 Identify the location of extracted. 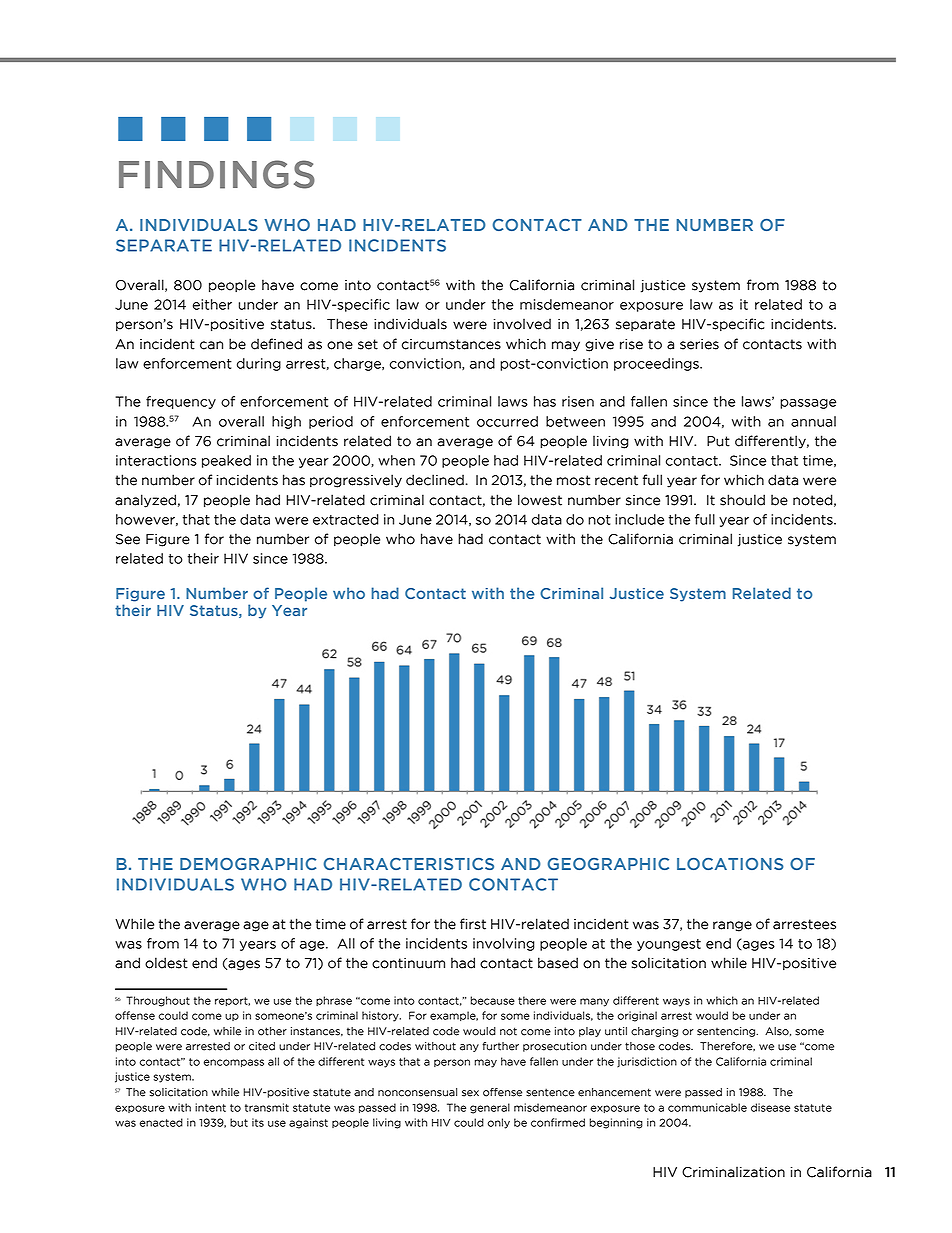
(346, 519).
